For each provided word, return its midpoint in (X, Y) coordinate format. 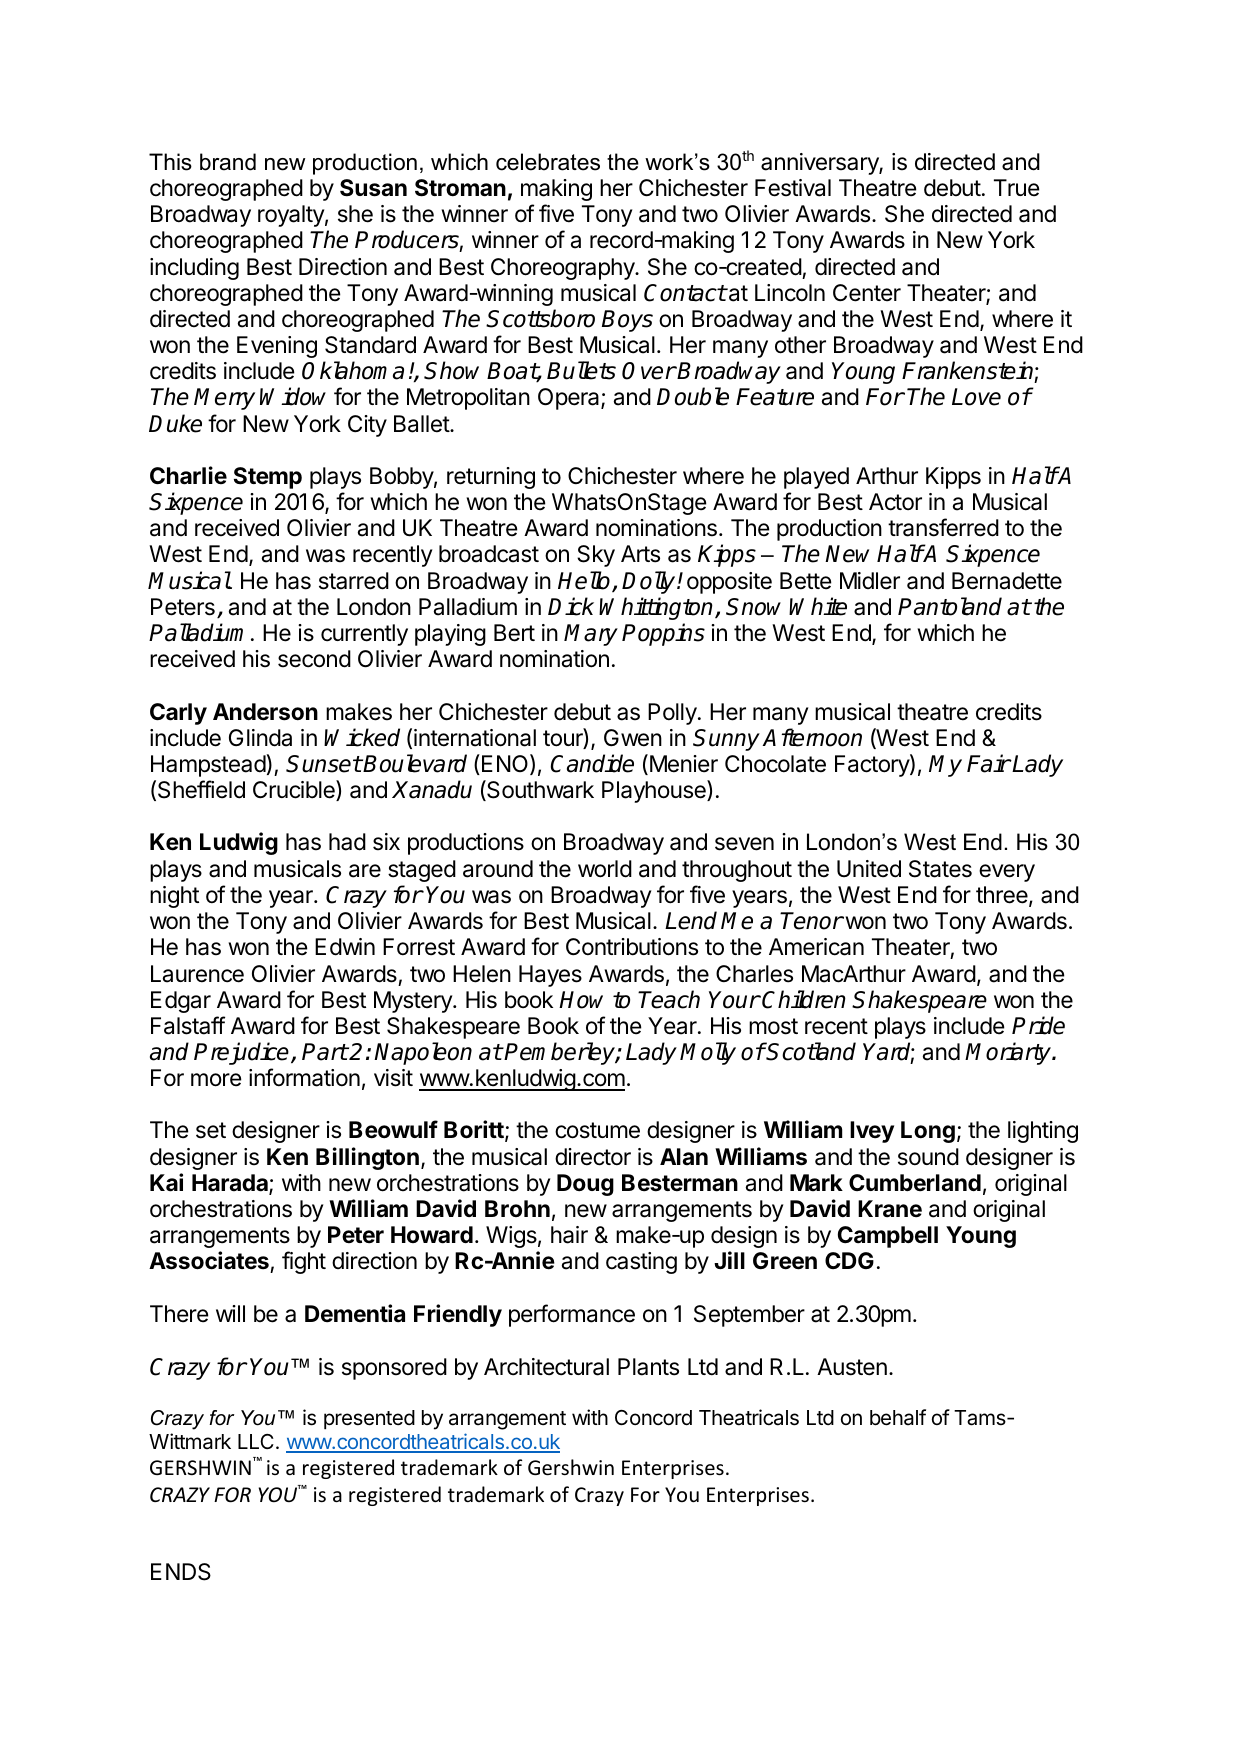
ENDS (181, 1572)
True (1016, 188)
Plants (648, 1367)
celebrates (548, 162)
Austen (852, 1367)
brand (228, 162)
